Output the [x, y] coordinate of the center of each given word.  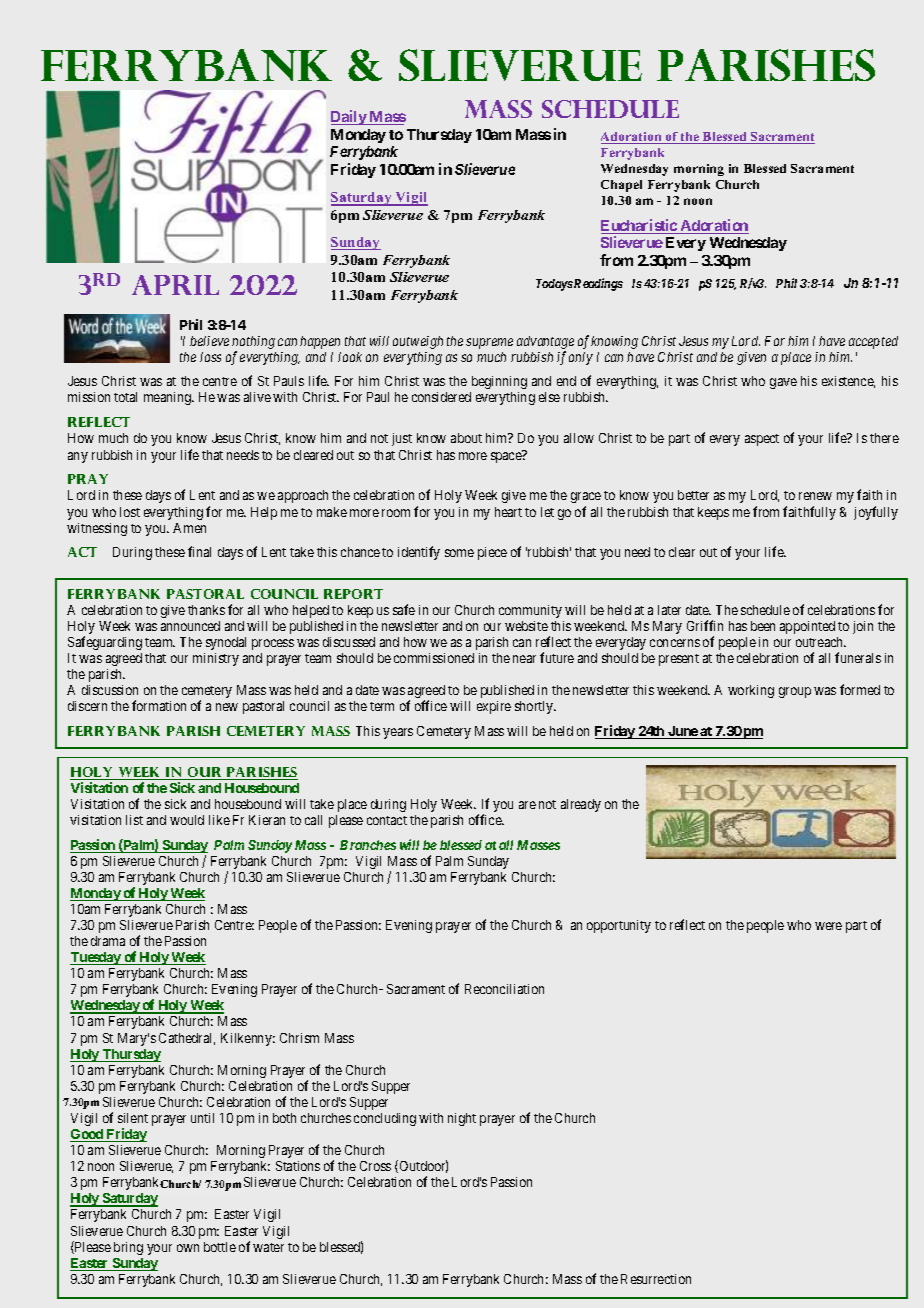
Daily [349, 117]
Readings [597, 284]
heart [508, 512]
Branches [368, 845]
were [828, 926]
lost [130, 512]
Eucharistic [640, 226]
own [188, 1248]
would [187, 820]
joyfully [876, 513]
